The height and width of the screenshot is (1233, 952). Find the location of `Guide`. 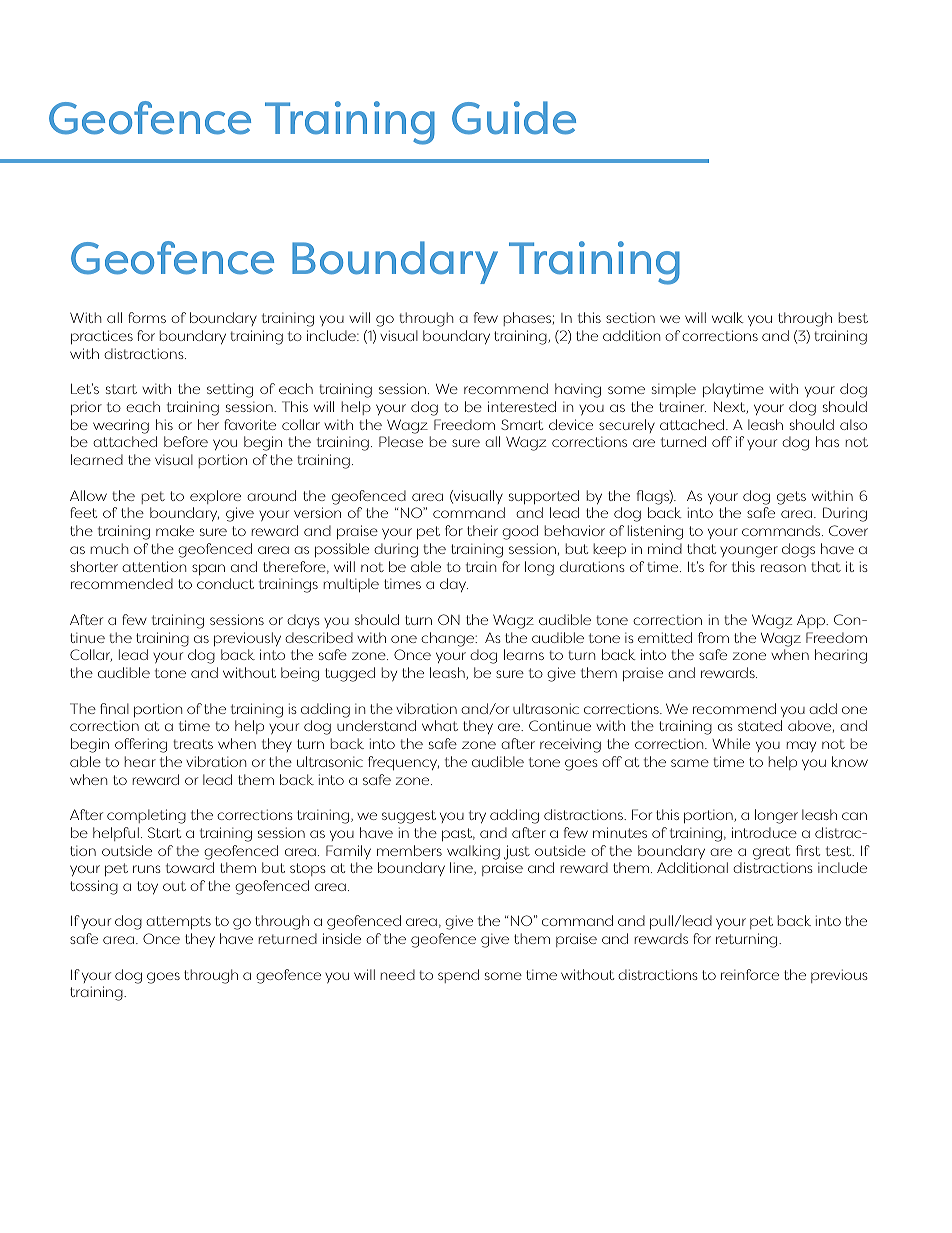

Guide is located at coordinates (514, 118).
